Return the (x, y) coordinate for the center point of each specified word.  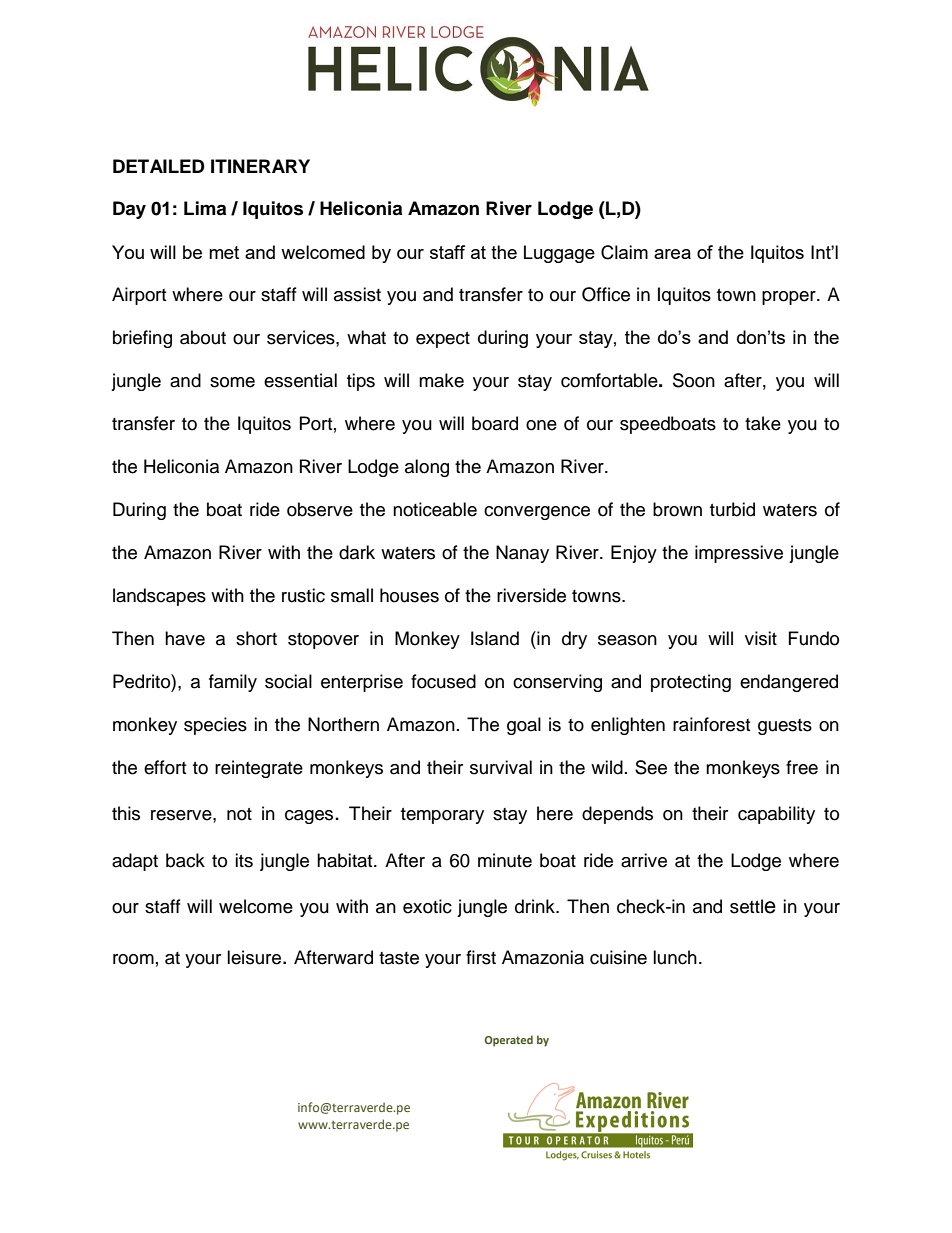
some (232, 382)
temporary (442, 816)
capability (776, 815)
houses (409, 595)
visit (761, 638)
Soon (694, 380)
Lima (205, 208)
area (672, 254)
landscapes (159, 597)
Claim (624, 252)
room (133, 959)
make (441, 380)
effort (165, 767)
